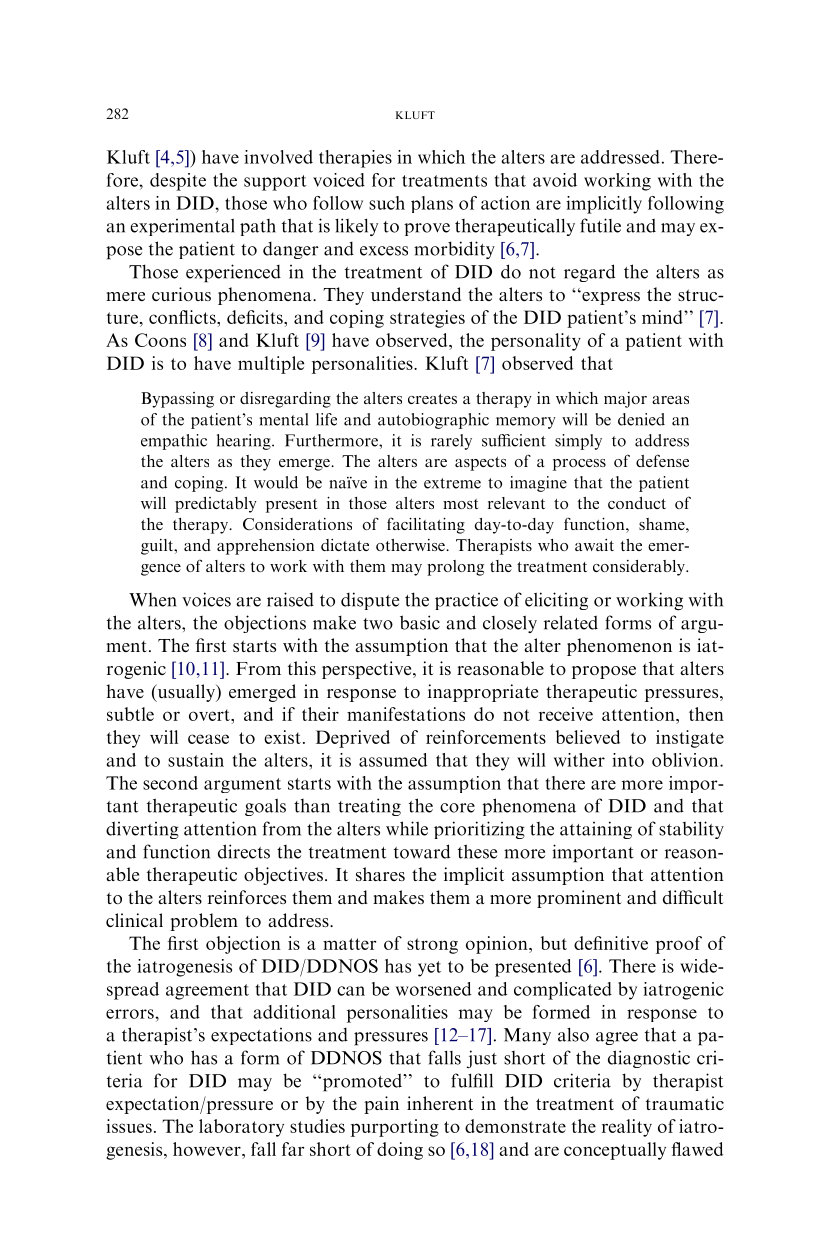 The image size is (827, 1241). Describe the element at coordinates (395, 1128) in the screenshot. I see `purporting` at that location.
